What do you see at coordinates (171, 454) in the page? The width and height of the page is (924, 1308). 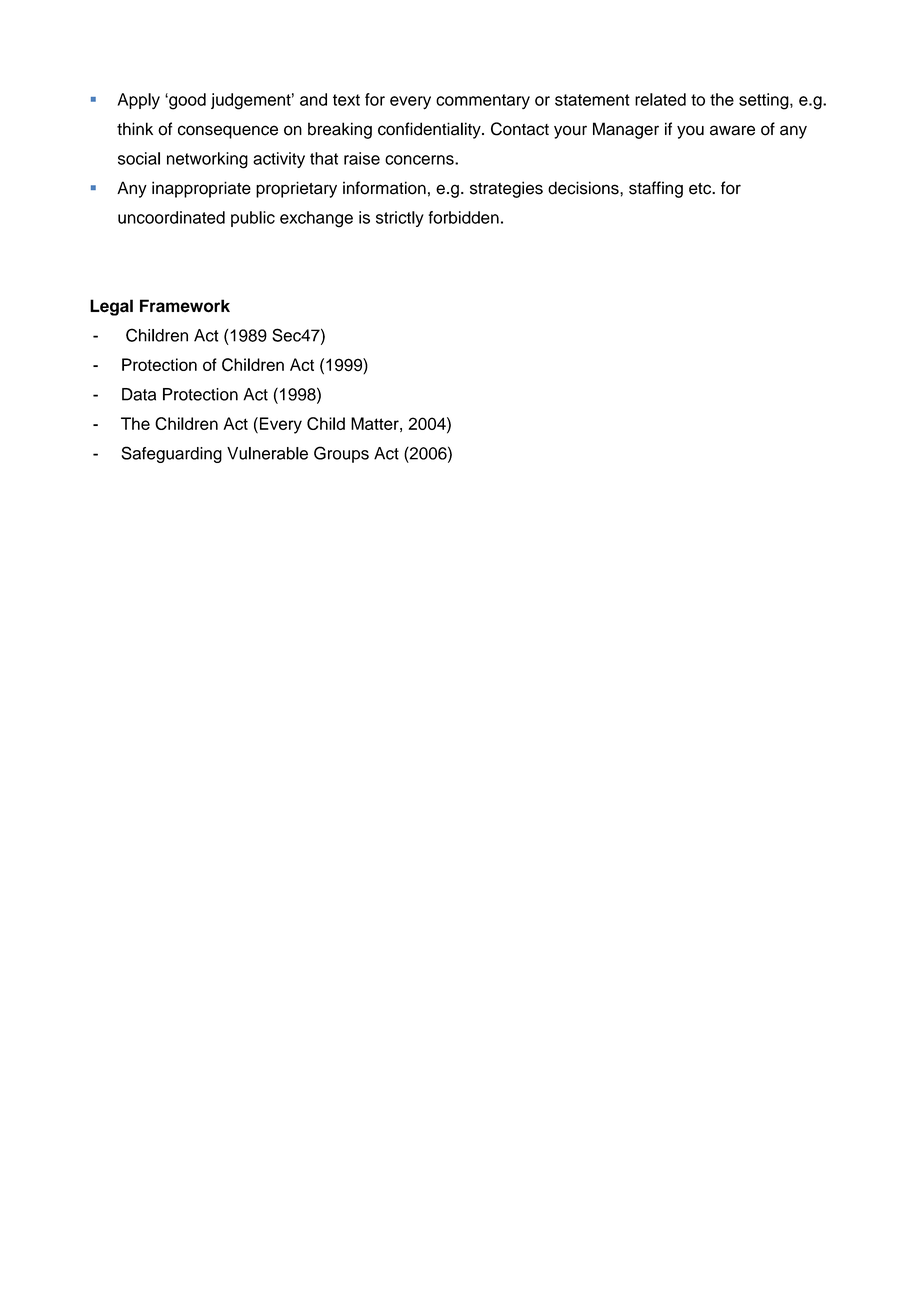 I see `Safeguarding` at bounding box center [171, 454].
